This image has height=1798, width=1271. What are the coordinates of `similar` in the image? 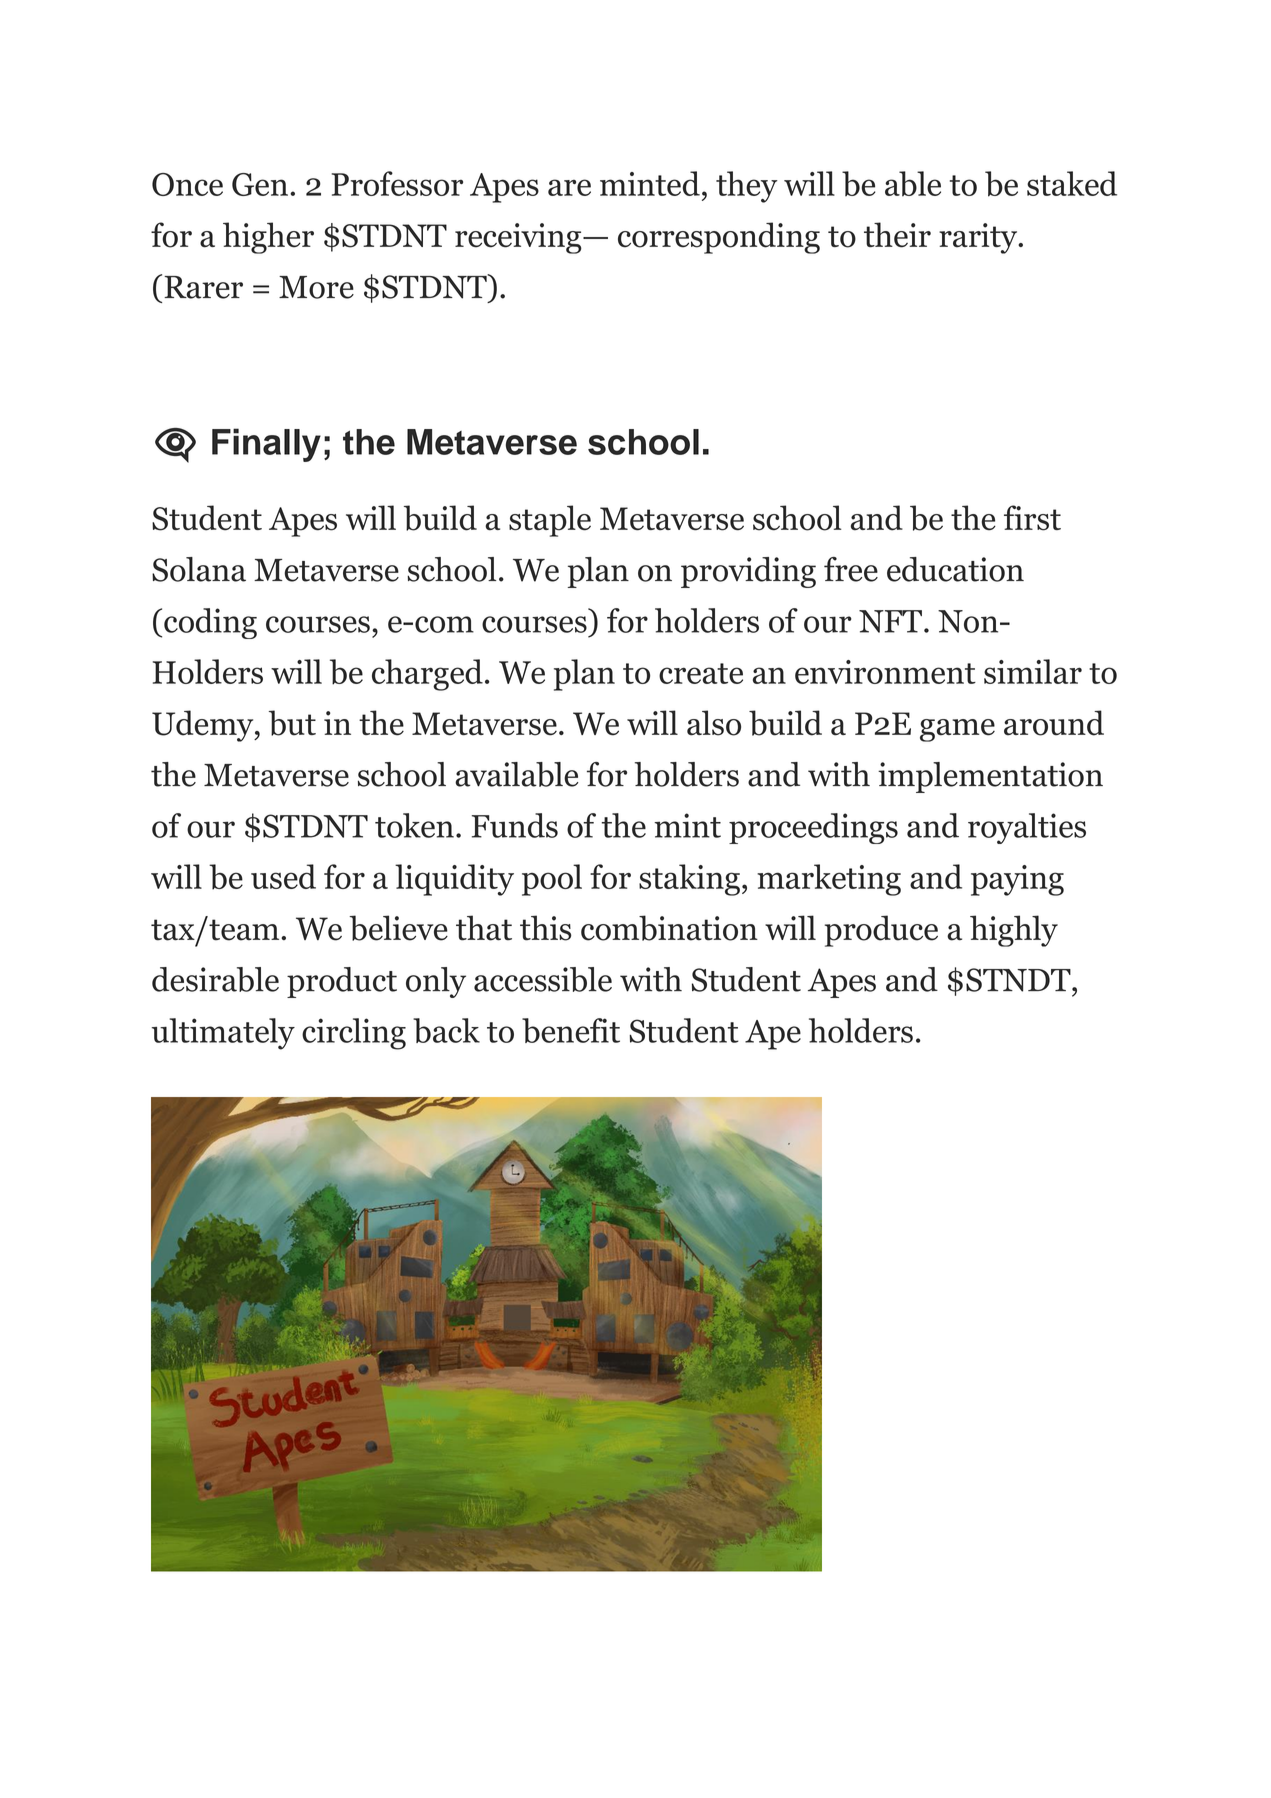 It's located at (1033, 671).
